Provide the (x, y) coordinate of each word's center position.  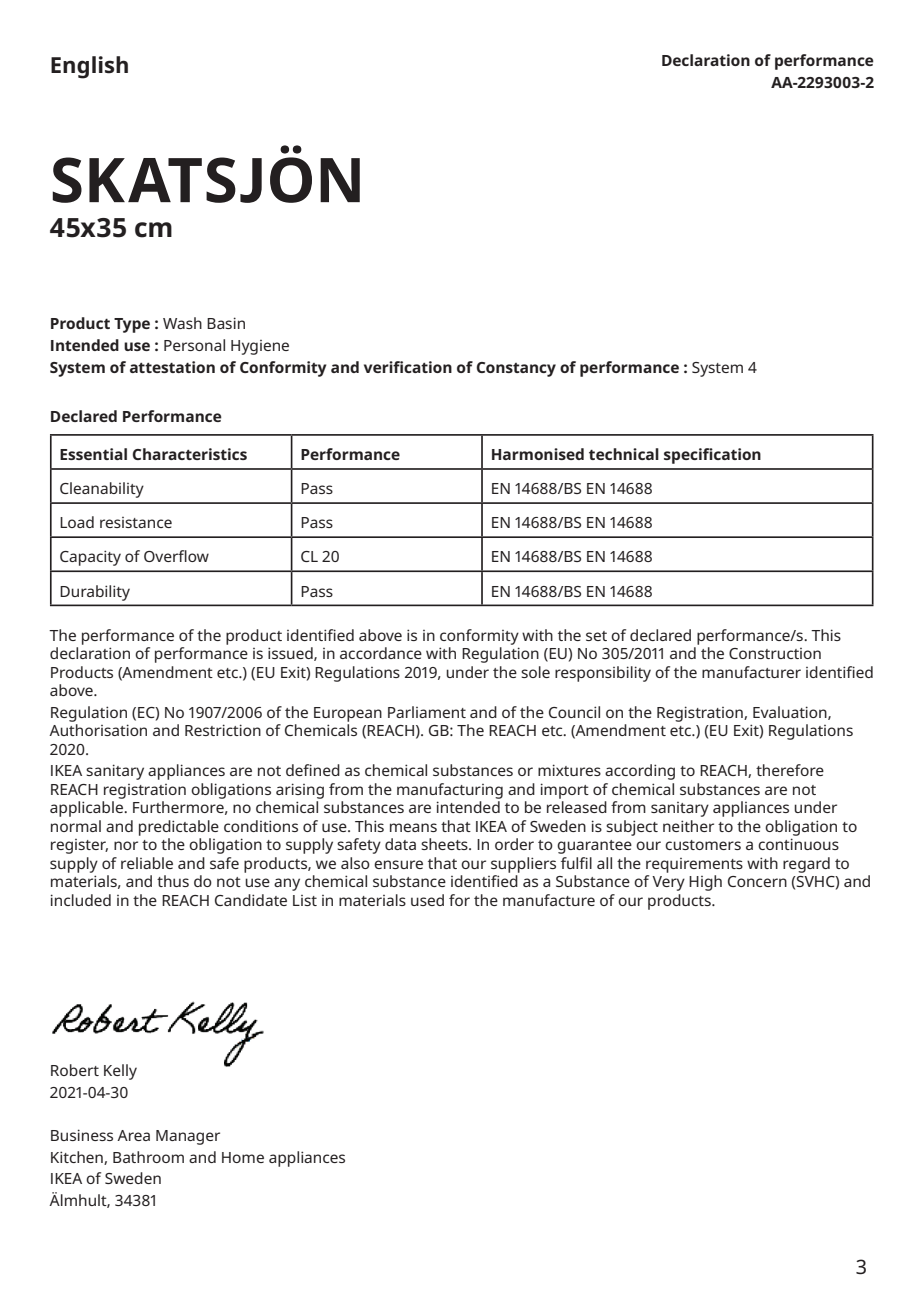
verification (408, 367)
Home (243, 1157)
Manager (188, 1137)
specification (712, 456)
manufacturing (450, 791)
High (705, 883)
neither (688, 826)
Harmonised (538, 454)
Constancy (516, 369)
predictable (179, 828)
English (89, 67)
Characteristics (189, 454)
